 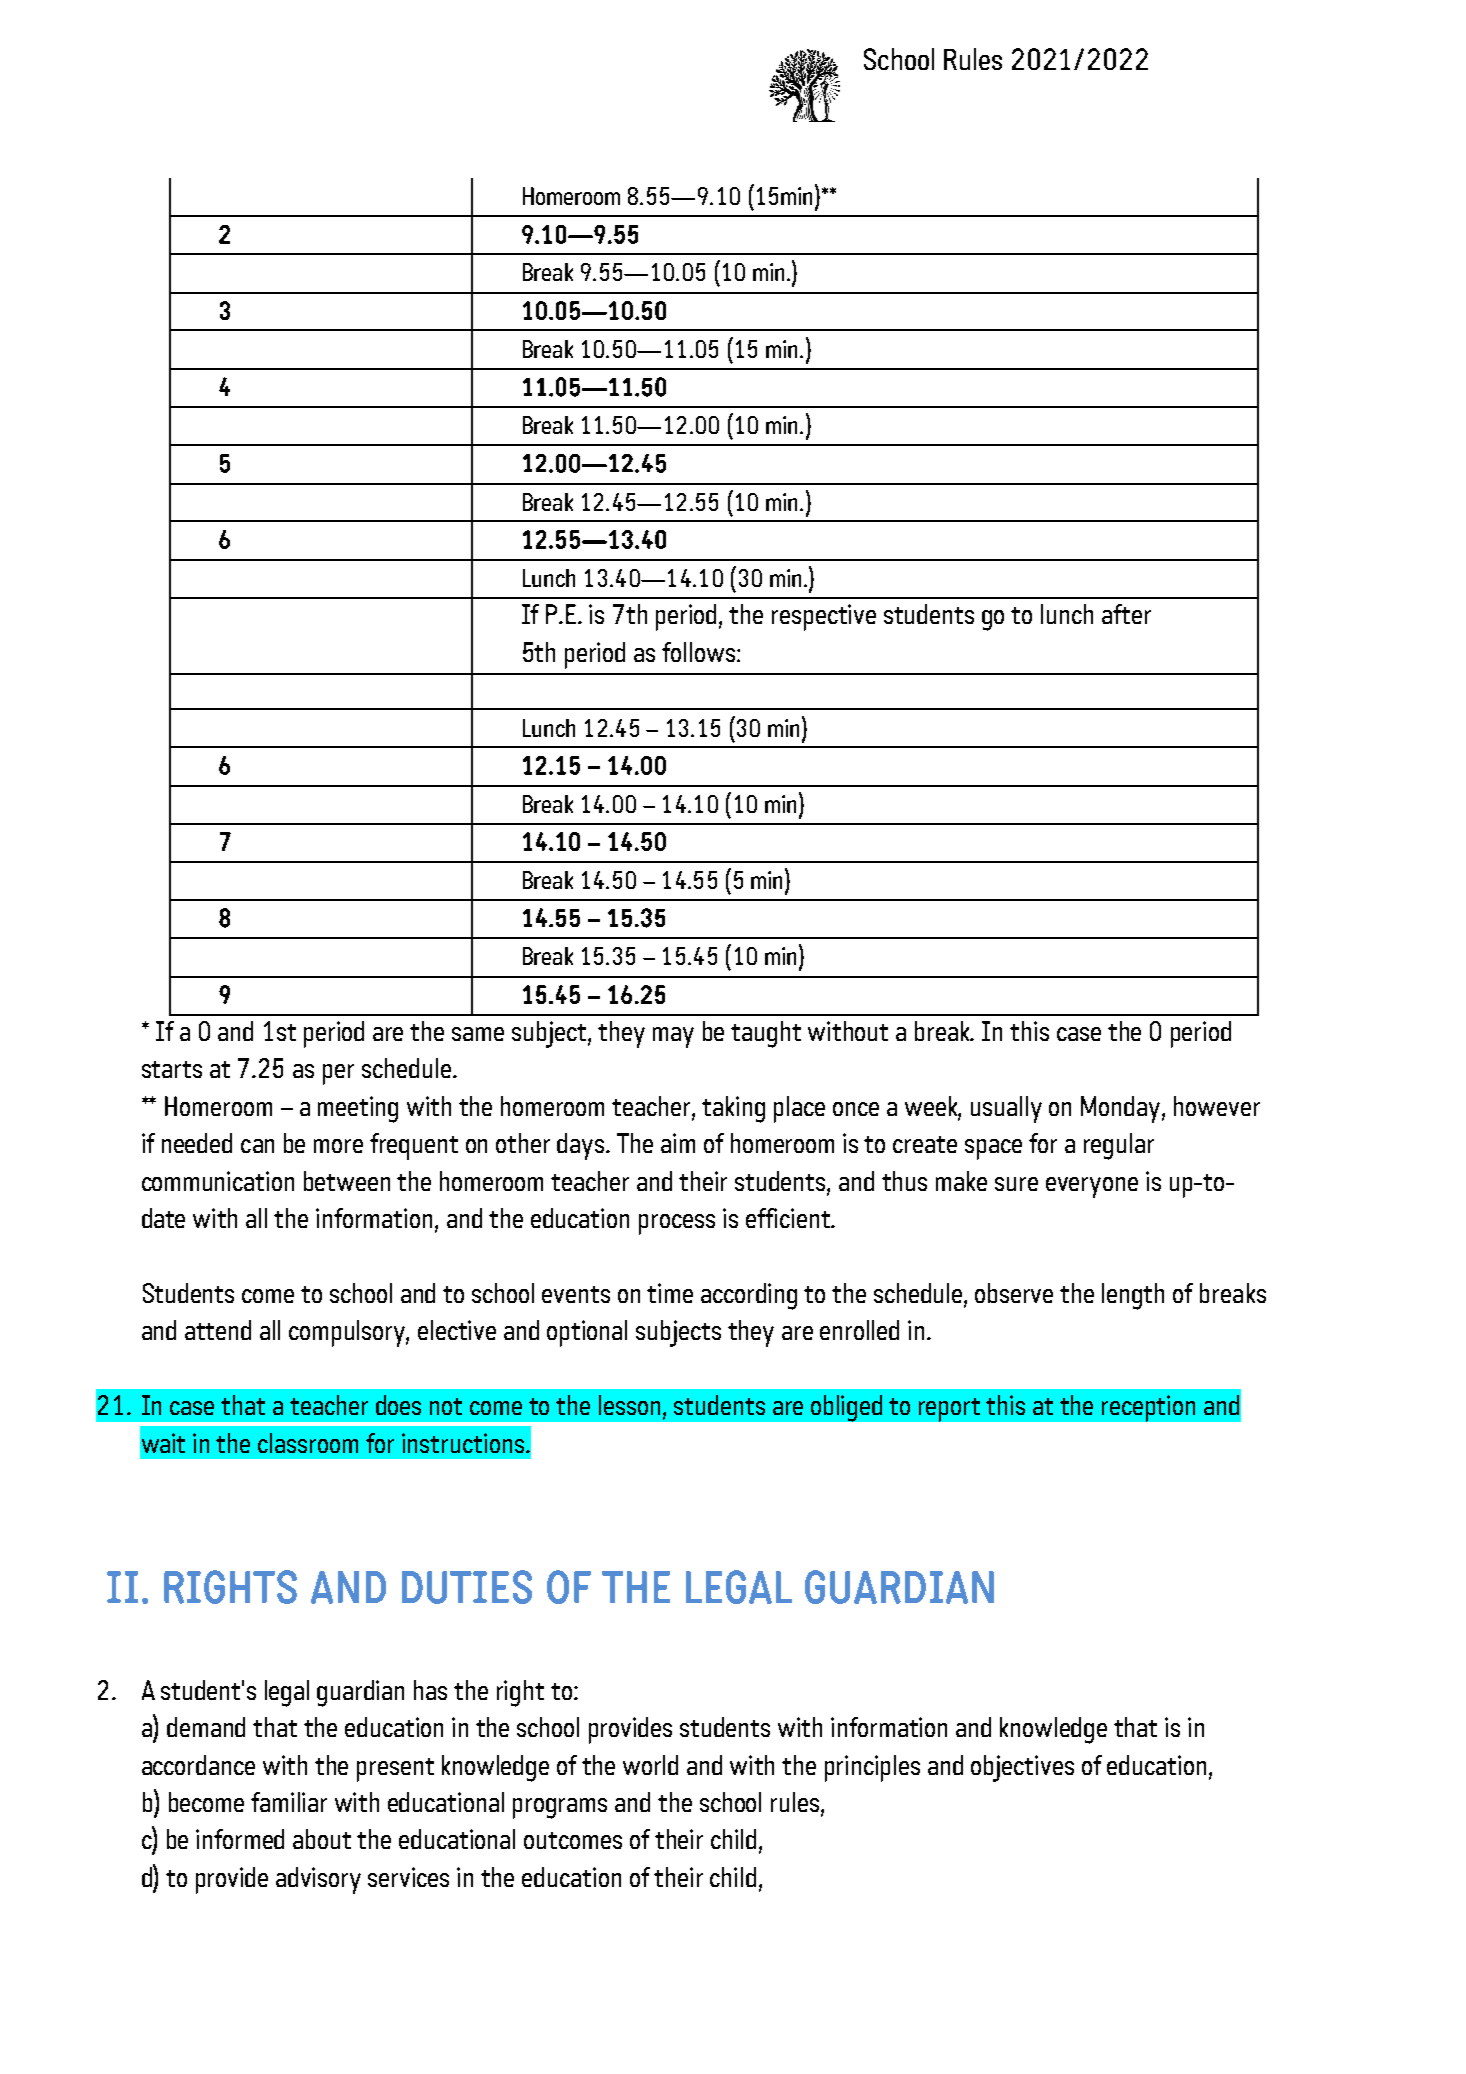 I want to click on after, so click(x=1126, y=614).
